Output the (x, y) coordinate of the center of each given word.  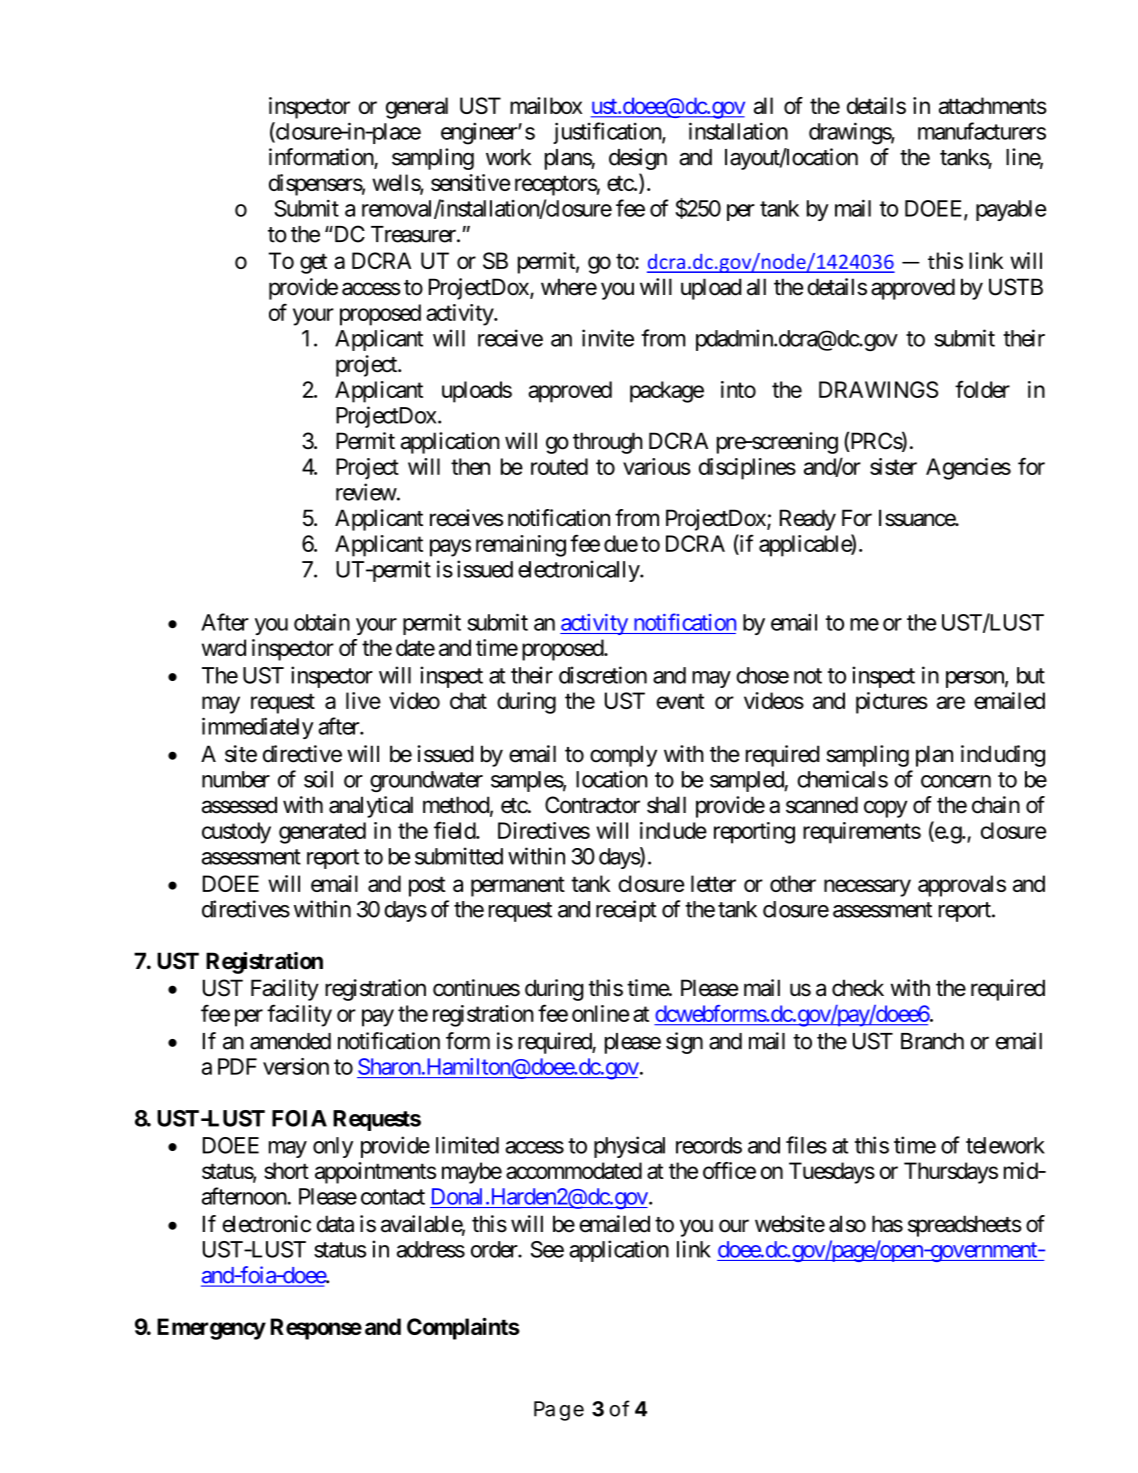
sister (893, 466)
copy (885, 809)
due (621, 543)
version (296, 1066)
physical (629, 1147)
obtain (322, 622)
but (1031, 675)
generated (322, 833)
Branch (932, 1041)
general (417, 108)
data (335, 1224)
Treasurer (414, 234)
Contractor (592, 805)
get (313, 264)
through (608, 443)
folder (982, 389)
